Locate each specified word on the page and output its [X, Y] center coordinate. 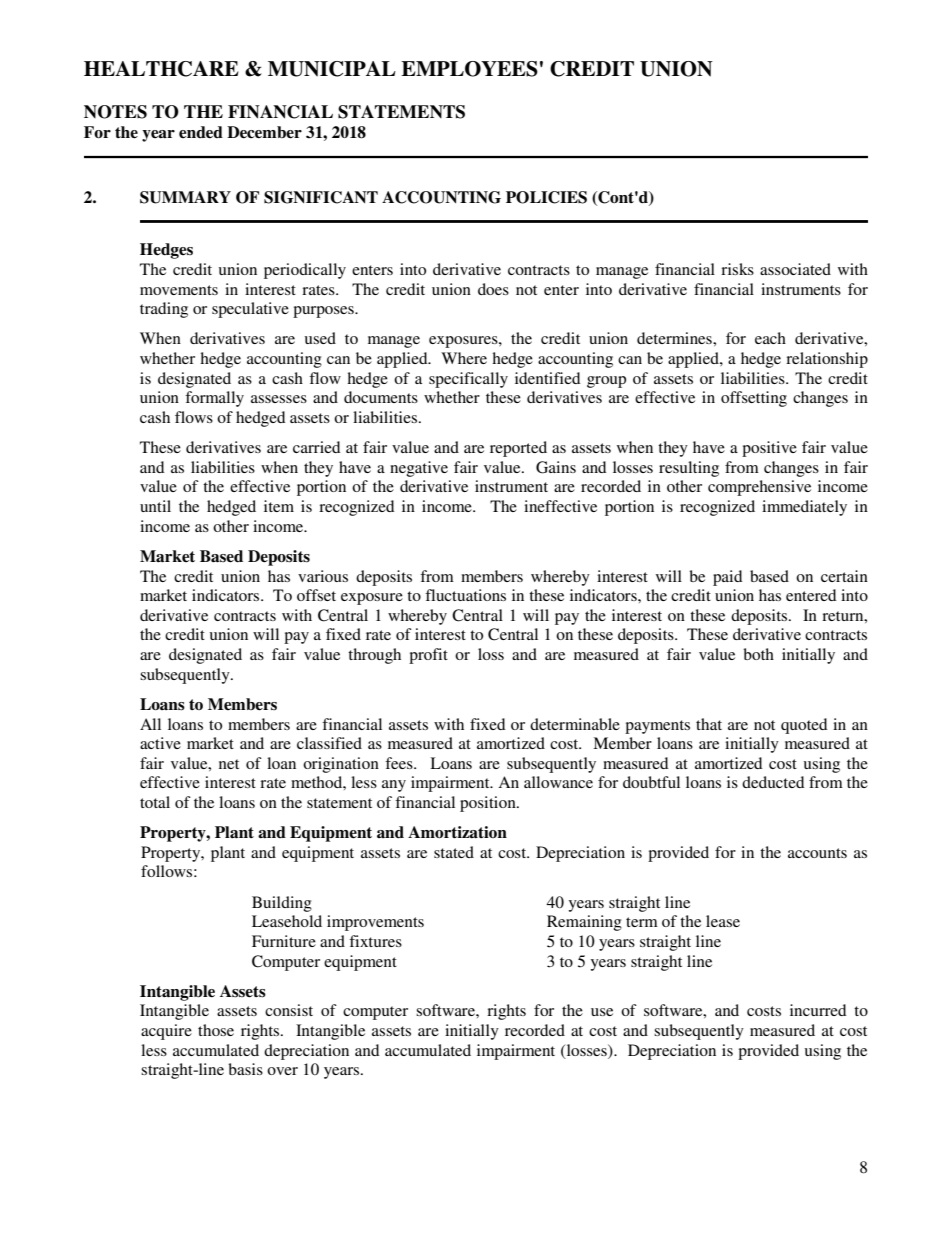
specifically [468, 380]
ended [201, 132]
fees [400, 763]
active [160, 743]
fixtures [375, 941]
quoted [804, 726]
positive [769, 449]
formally [214, 399]
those [216, 1030]
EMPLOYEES [469, 69]
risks [737, 269]
